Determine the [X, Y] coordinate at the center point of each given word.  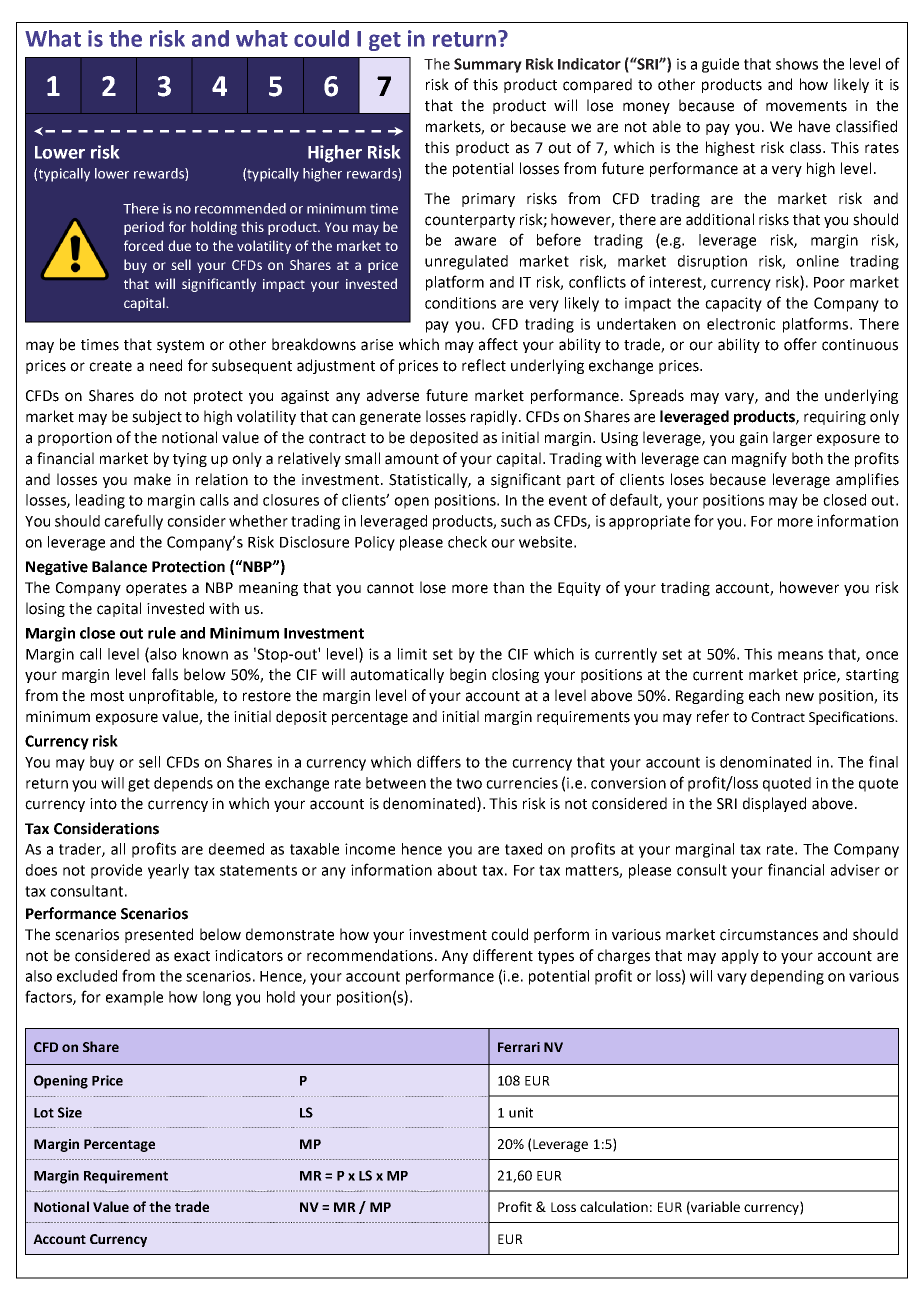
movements [806, 106]
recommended [240, 208]
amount [412, 459]
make [152, 479]
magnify [759, 459]
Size [70, 1112]
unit [521, 1112]
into [103, 804]
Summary [488, 65]
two [469, 783]
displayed [774, 804]
